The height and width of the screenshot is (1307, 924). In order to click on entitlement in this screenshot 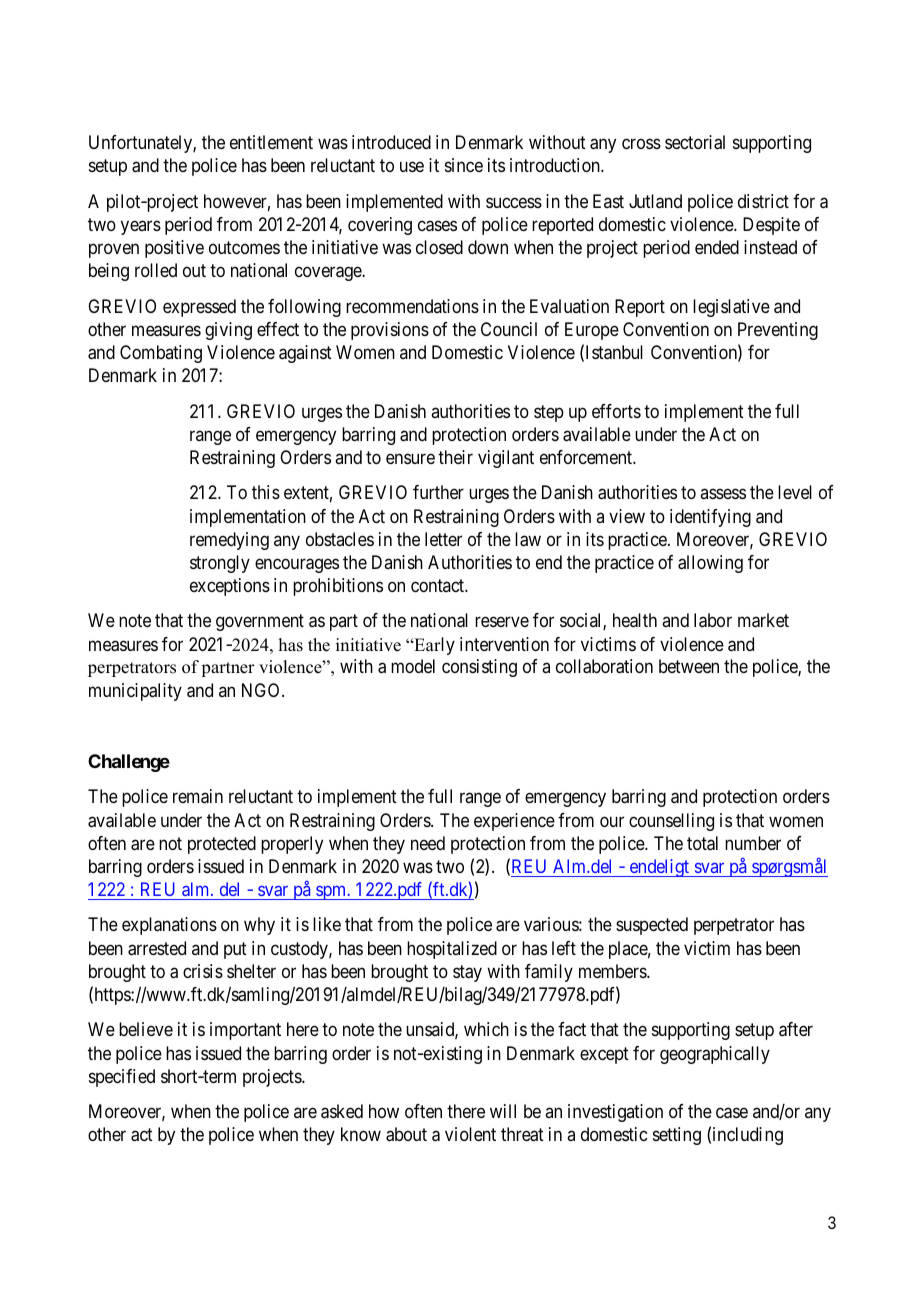, I will do `click(271, 142)`.
